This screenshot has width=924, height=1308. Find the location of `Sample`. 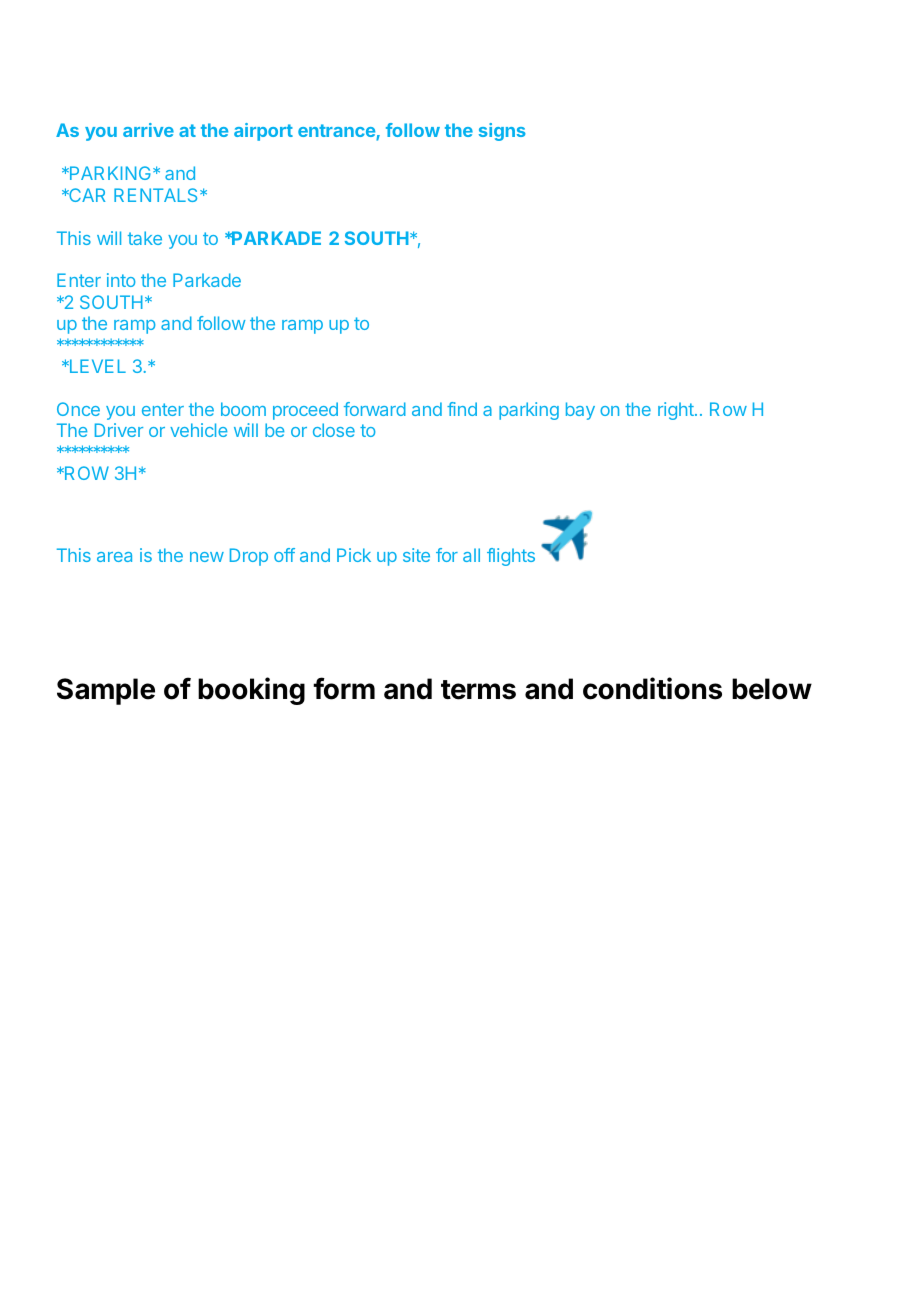

Sample is located at coordinates (106, 691).
